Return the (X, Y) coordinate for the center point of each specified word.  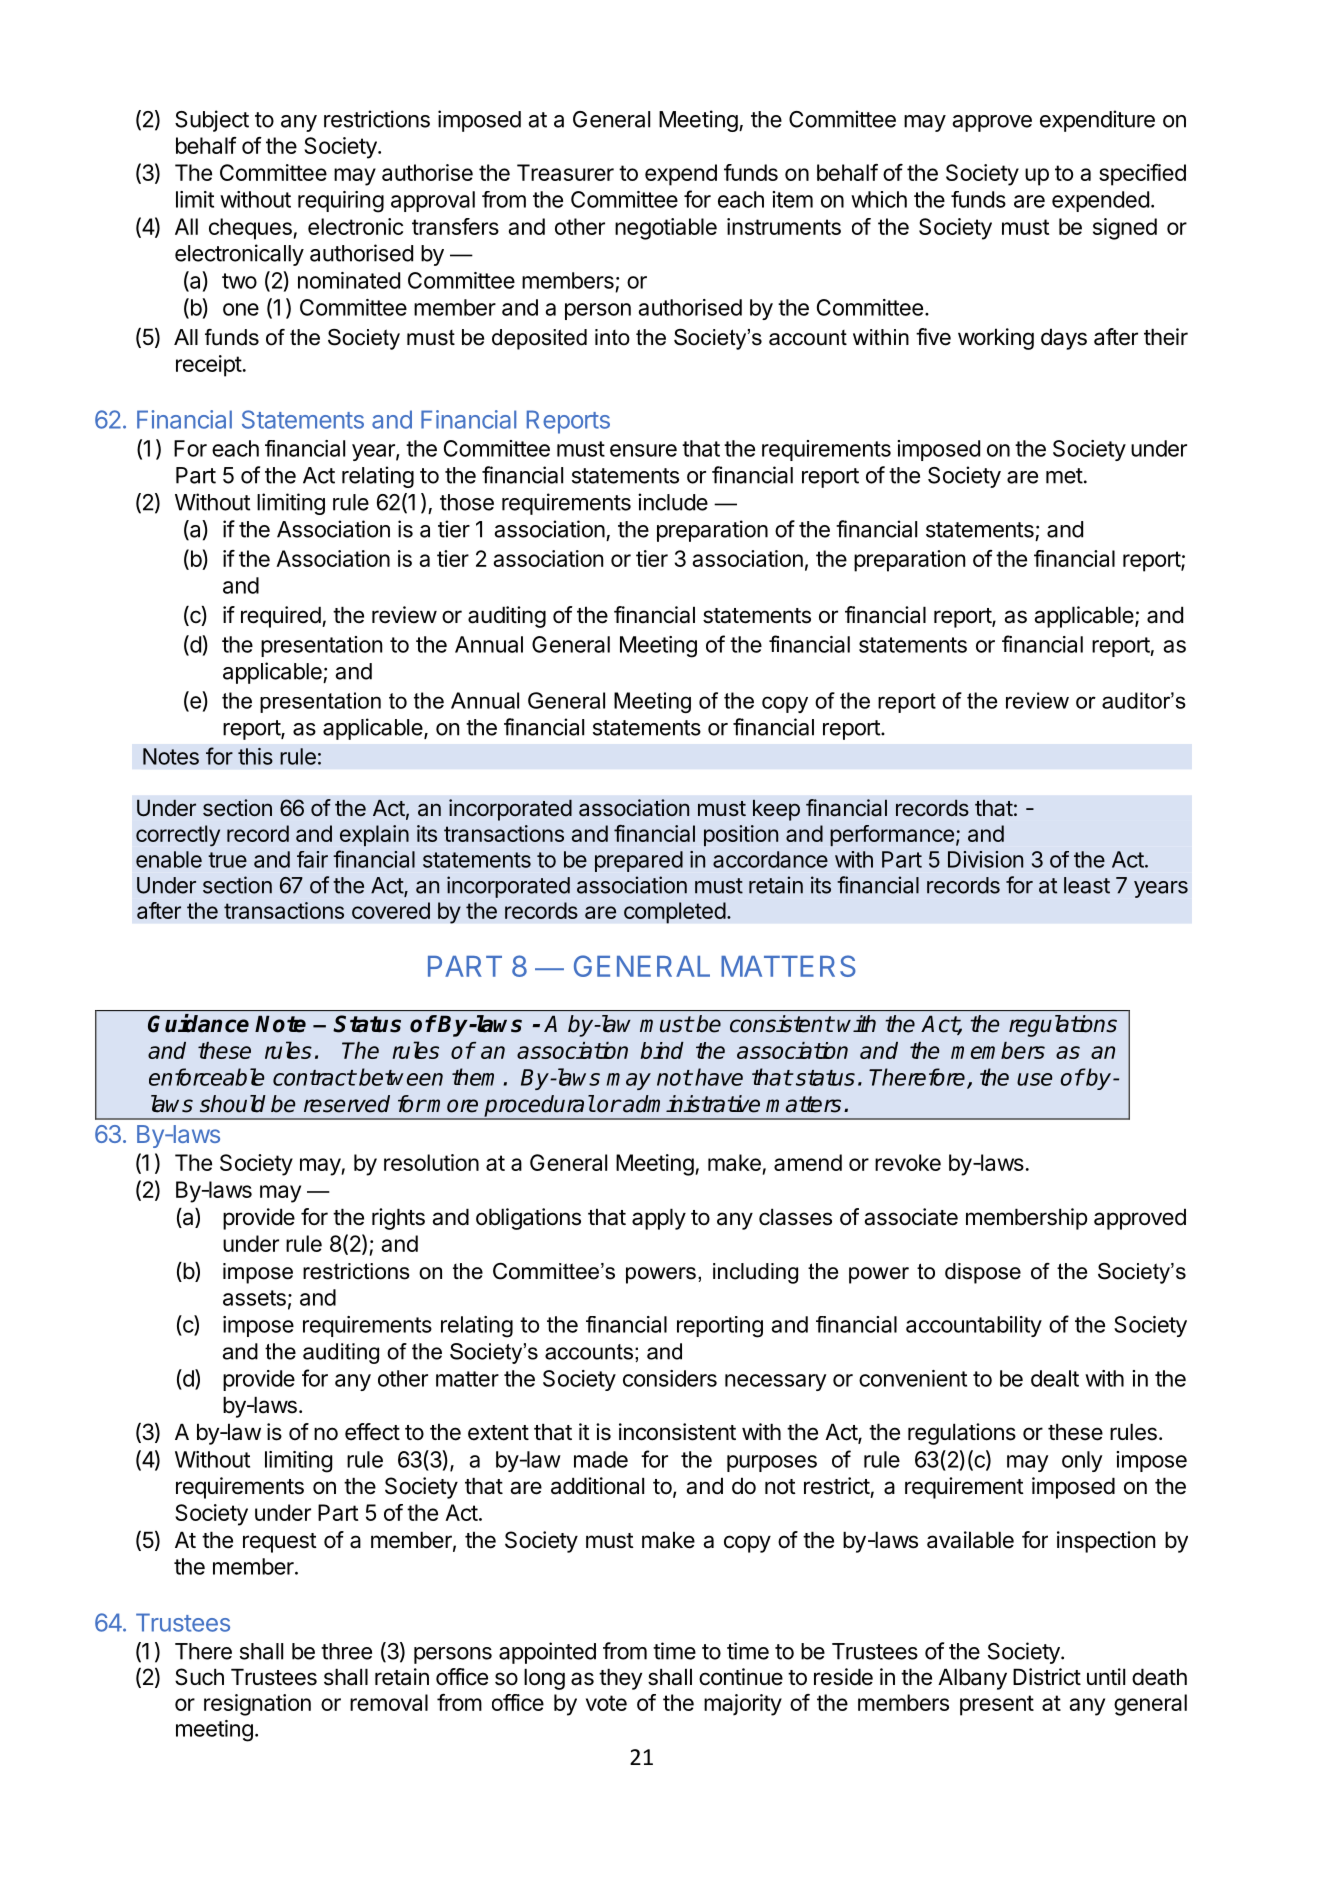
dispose (983, 1273)
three (346, 1651)
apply (659, 1219)
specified (1142, 175)
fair (312, 859)
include (673, 502)
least (1087, 885)
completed (675, 913)
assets (254, 1298)
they (620, 1679)
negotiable (666, 229)
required (281, 617)
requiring (341, 202)
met (1064, 476)
